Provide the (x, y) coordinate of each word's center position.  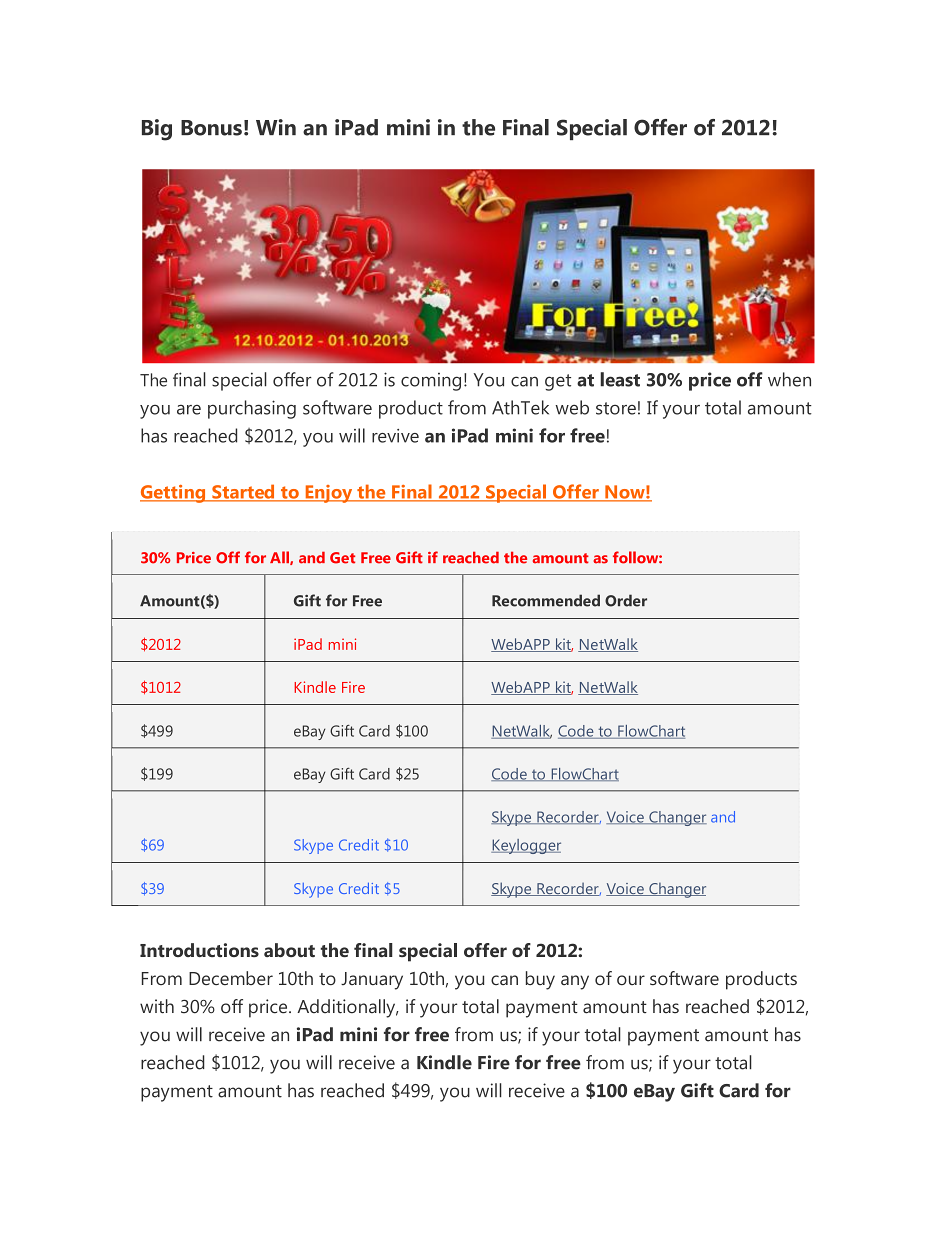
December (231, 978)
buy (540, 980)
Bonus (211, 128)
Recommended (546, 600)
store (616, 408)
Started (243, 492)
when (789, 379)
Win (276, 127)
